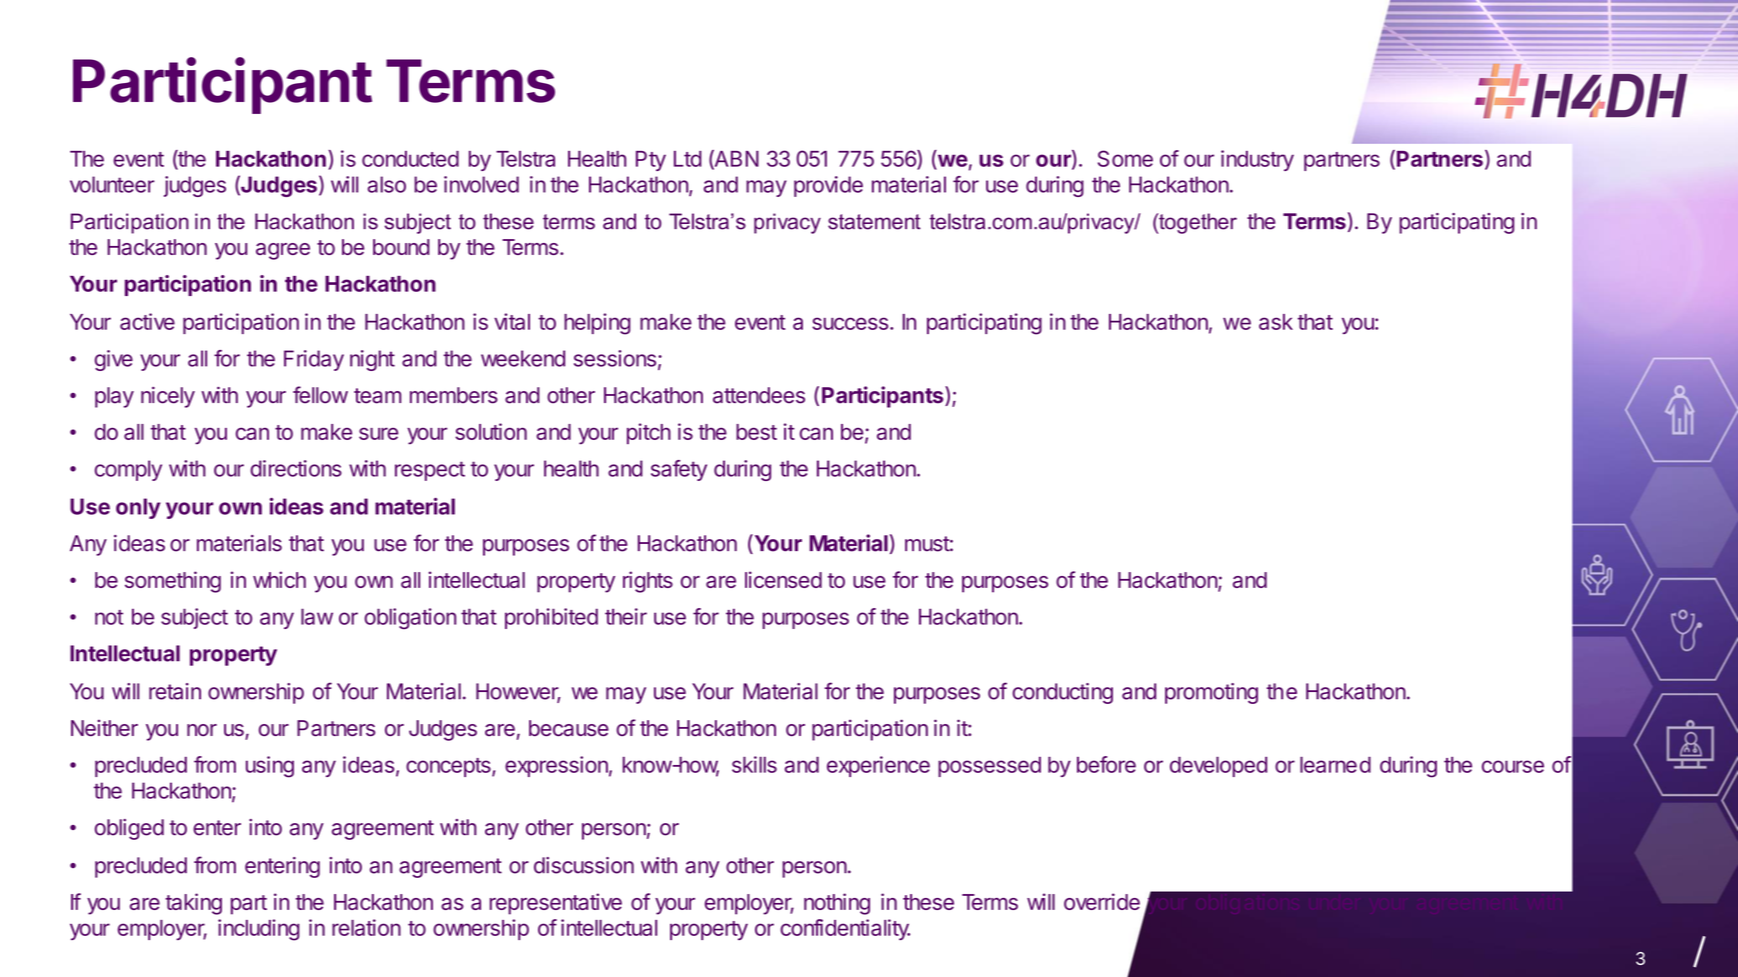 Image resolution: width=1738 pixels, height=977 pixels. Describe the element at coordinates (387, 184) in the document. I see `also` at that location.
